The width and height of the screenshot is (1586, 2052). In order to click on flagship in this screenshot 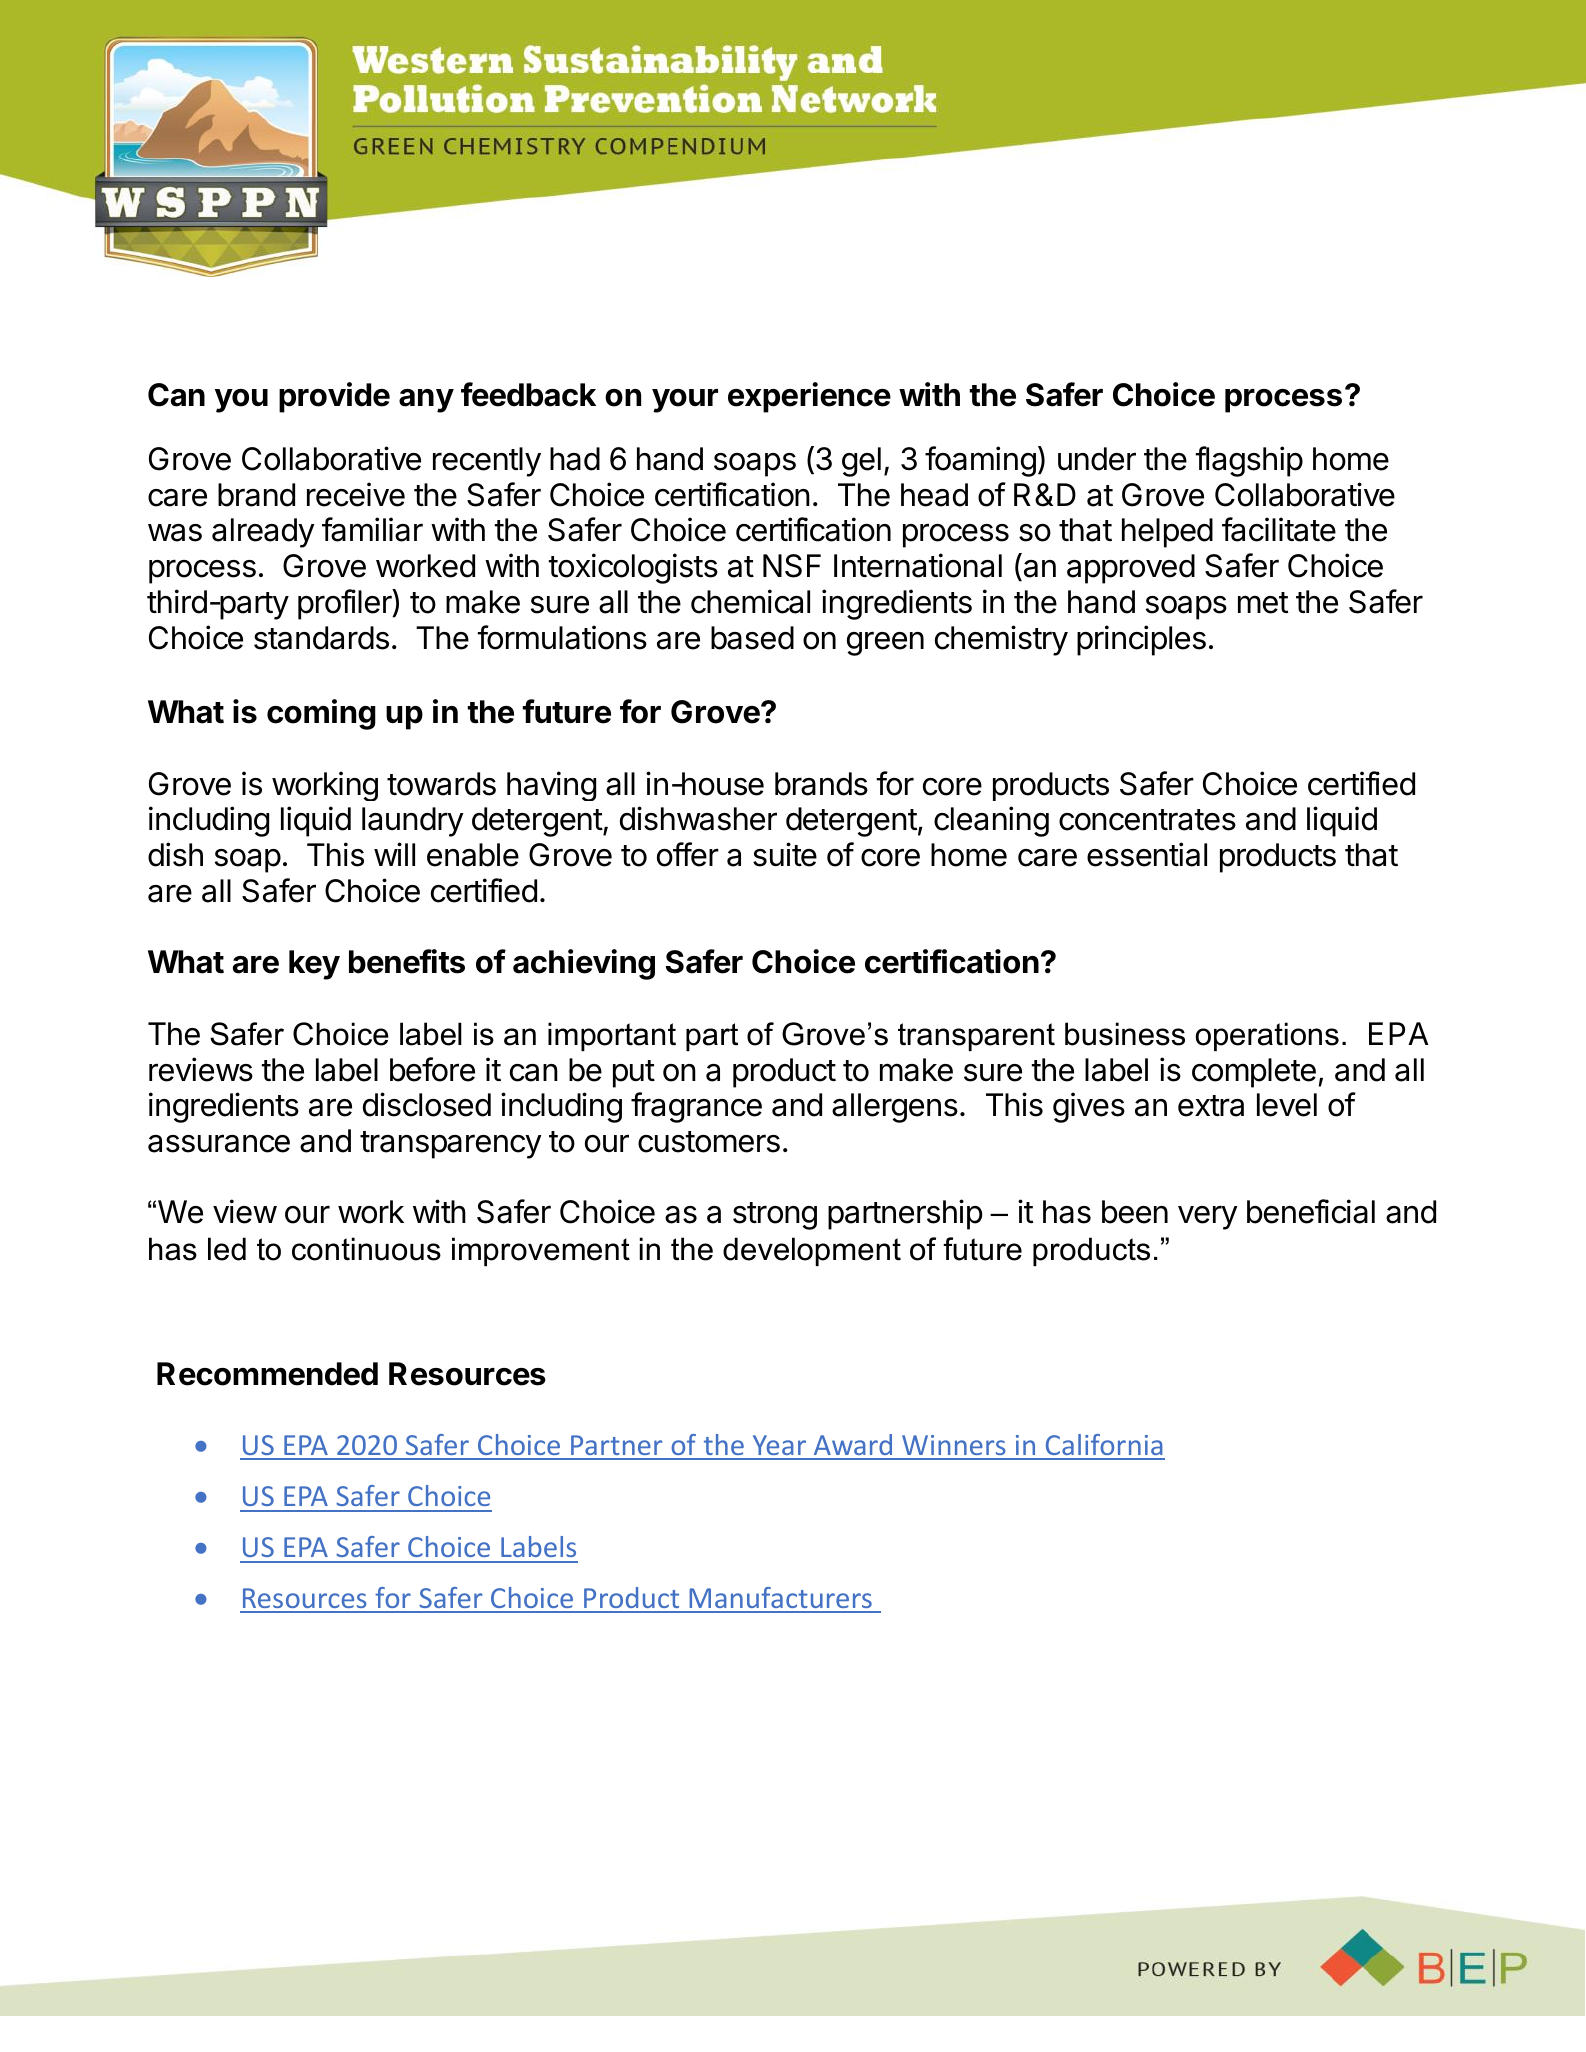, I will do `click(1249, 461)`.
